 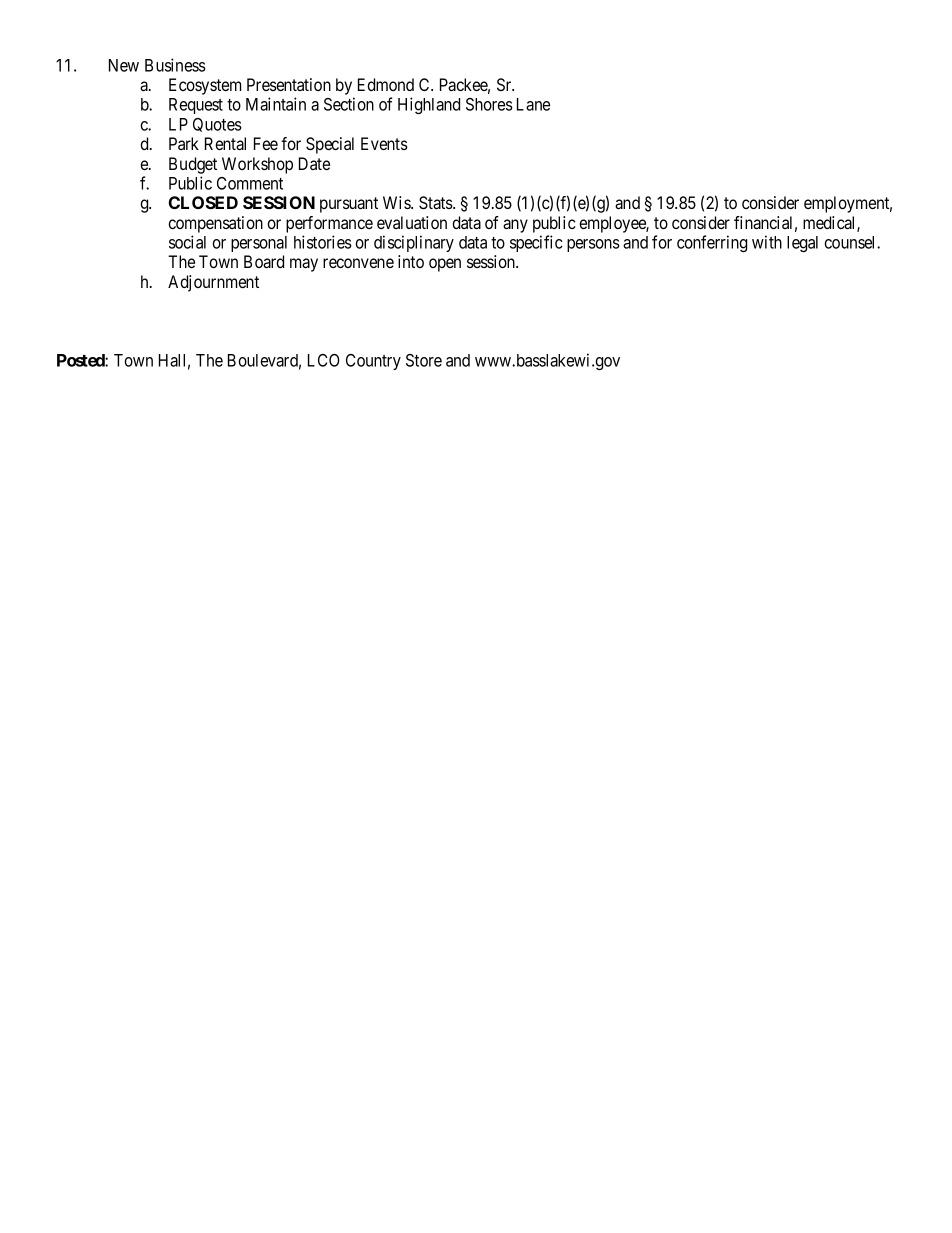 I want to click on Budget, so click(x=193, y=165).
